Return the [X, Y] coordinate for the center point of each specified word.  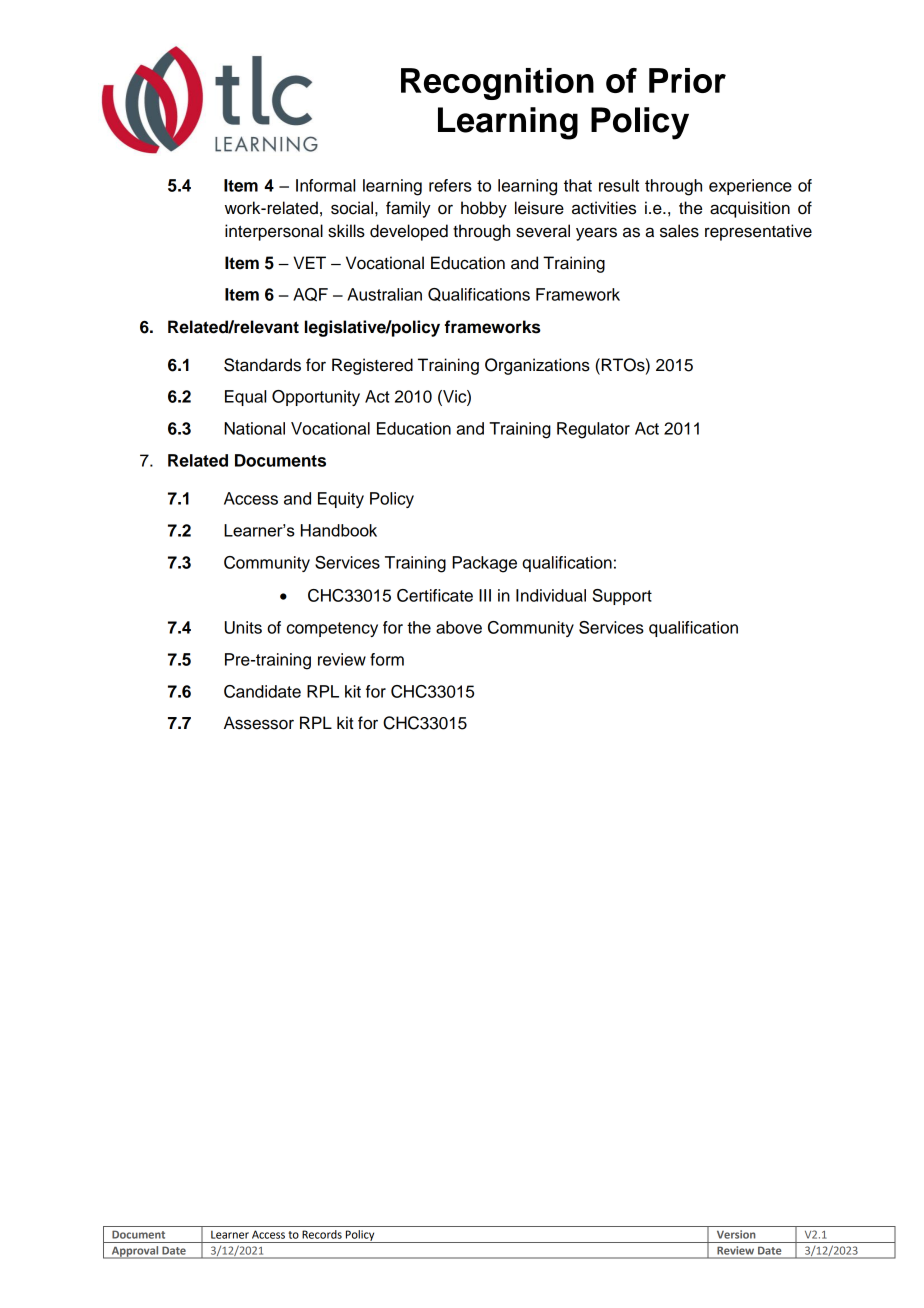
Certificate [435, 595]
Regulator [593, 430]
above [459, 627]
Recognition [497, 84]
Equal [245, 398]
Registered [372, 366]
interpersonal [274, 232]
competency [332, 629]
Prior [687, 80]
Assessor [259, 723]
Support [622, 597]
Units [243, 627]
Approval [135, 1252]
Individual [551, 595]
